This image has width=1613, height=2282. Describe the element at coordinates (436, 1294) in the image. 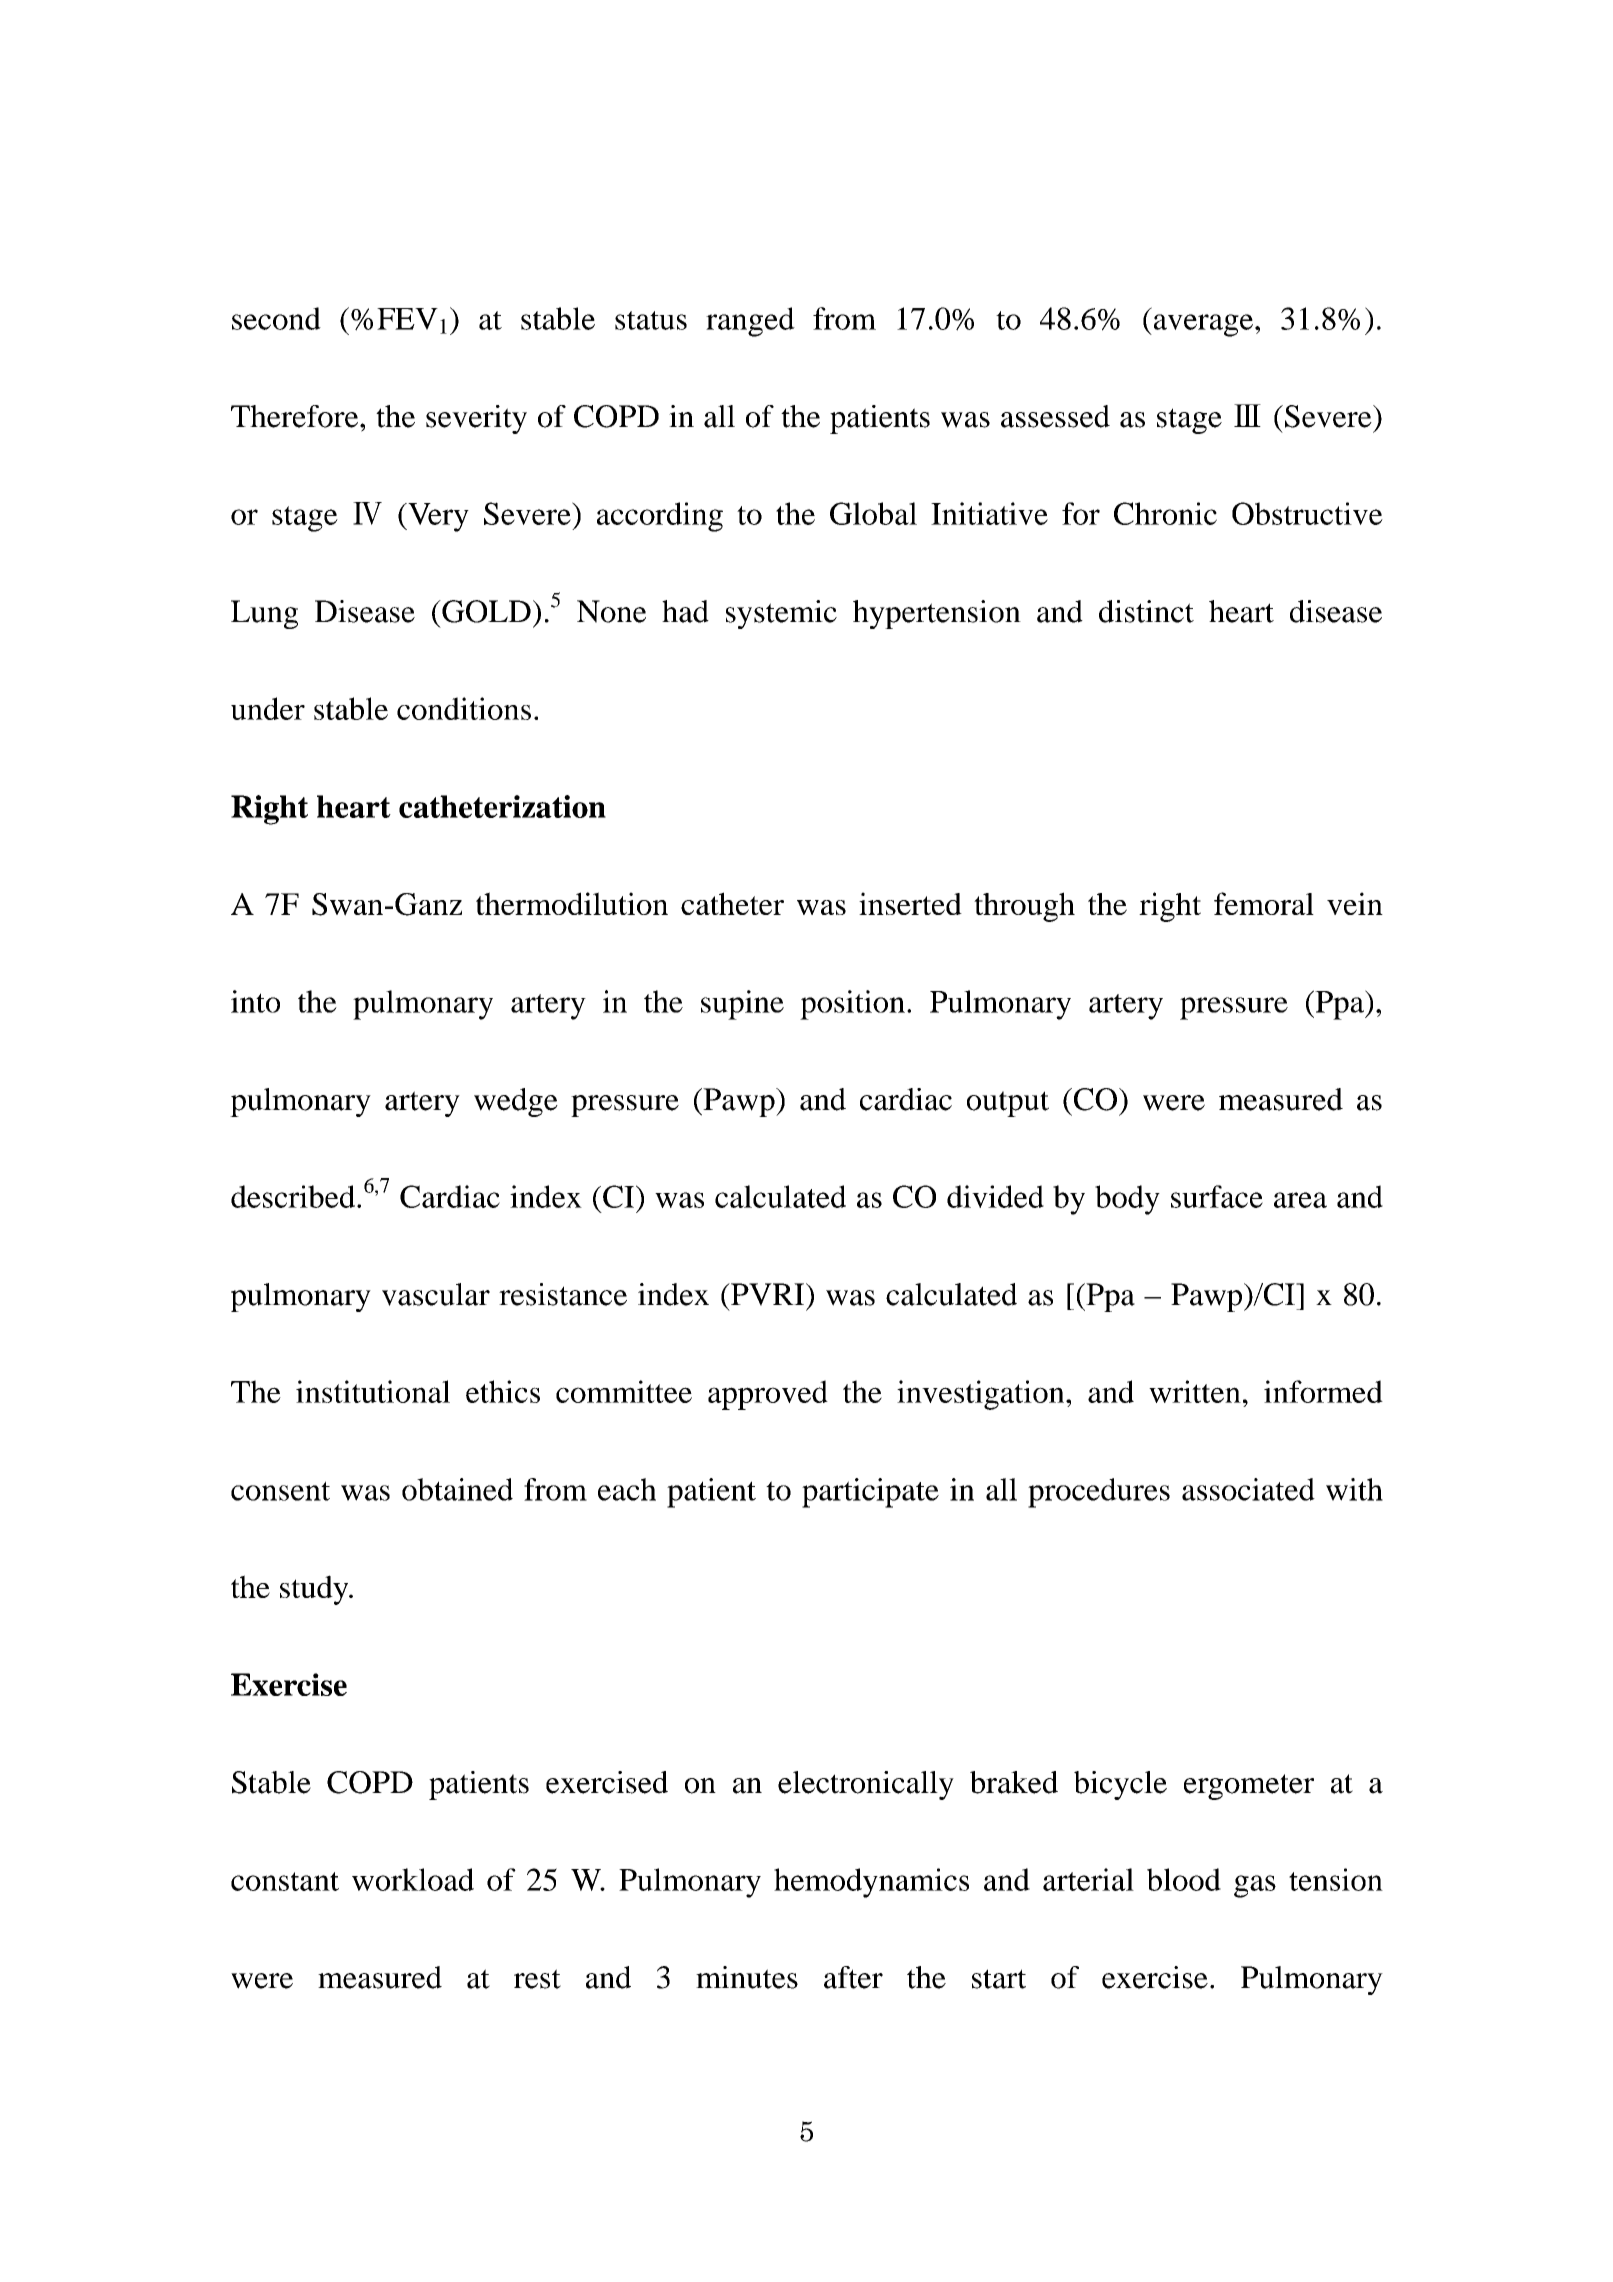

I see `vascular` at that location.
